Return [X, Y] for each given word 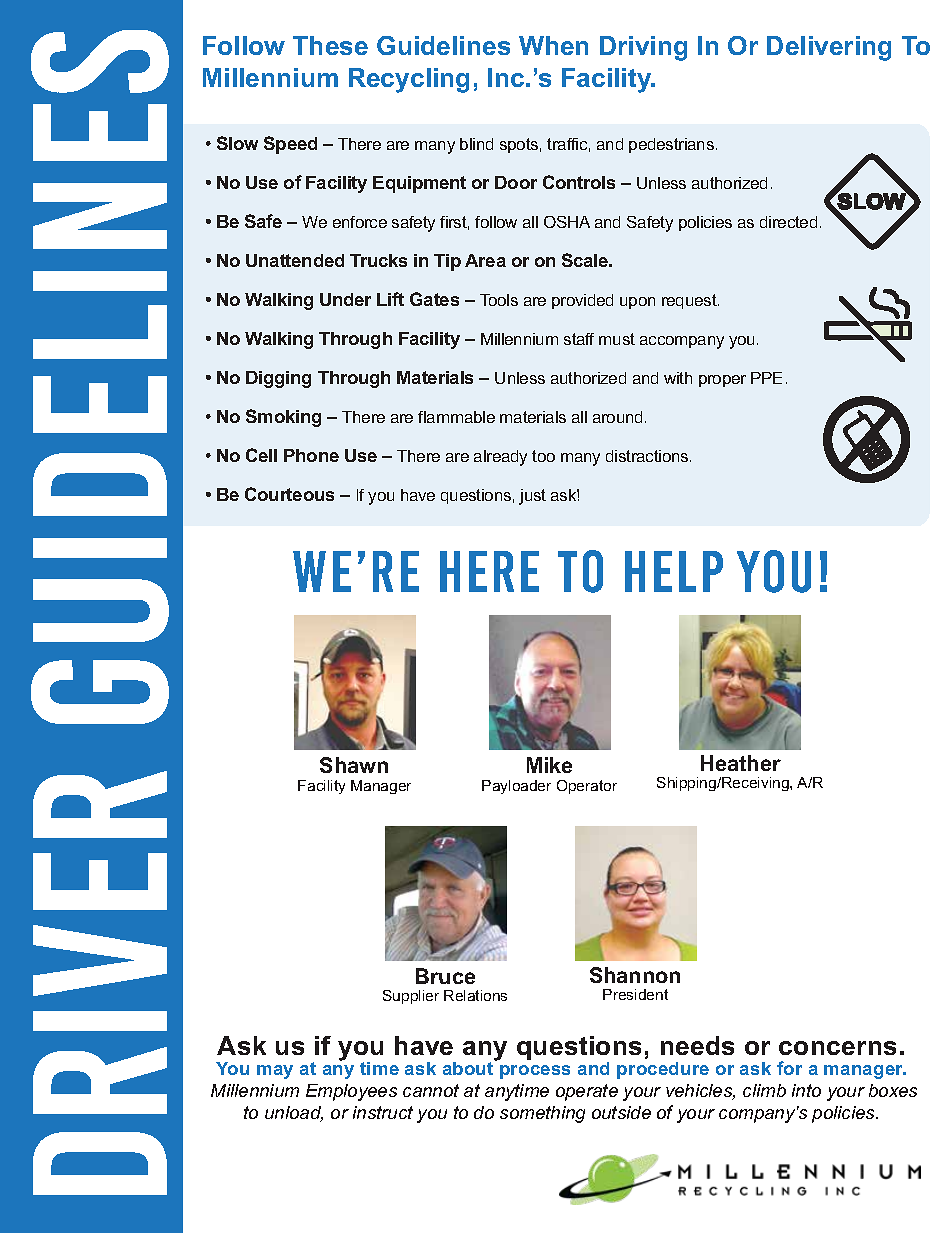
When [553, 45]
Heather [741, 763]
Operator [587, 787]
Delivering [829, 48]
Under [345, 299]
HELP [674, 571]
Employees [351, 1092]
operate [587, 1092]
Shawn [354, 765]
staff [579, 339]
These [330, 45]
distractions [648, 456]
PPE [766, 378]
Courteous [289, 494]
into [806, 1090]
